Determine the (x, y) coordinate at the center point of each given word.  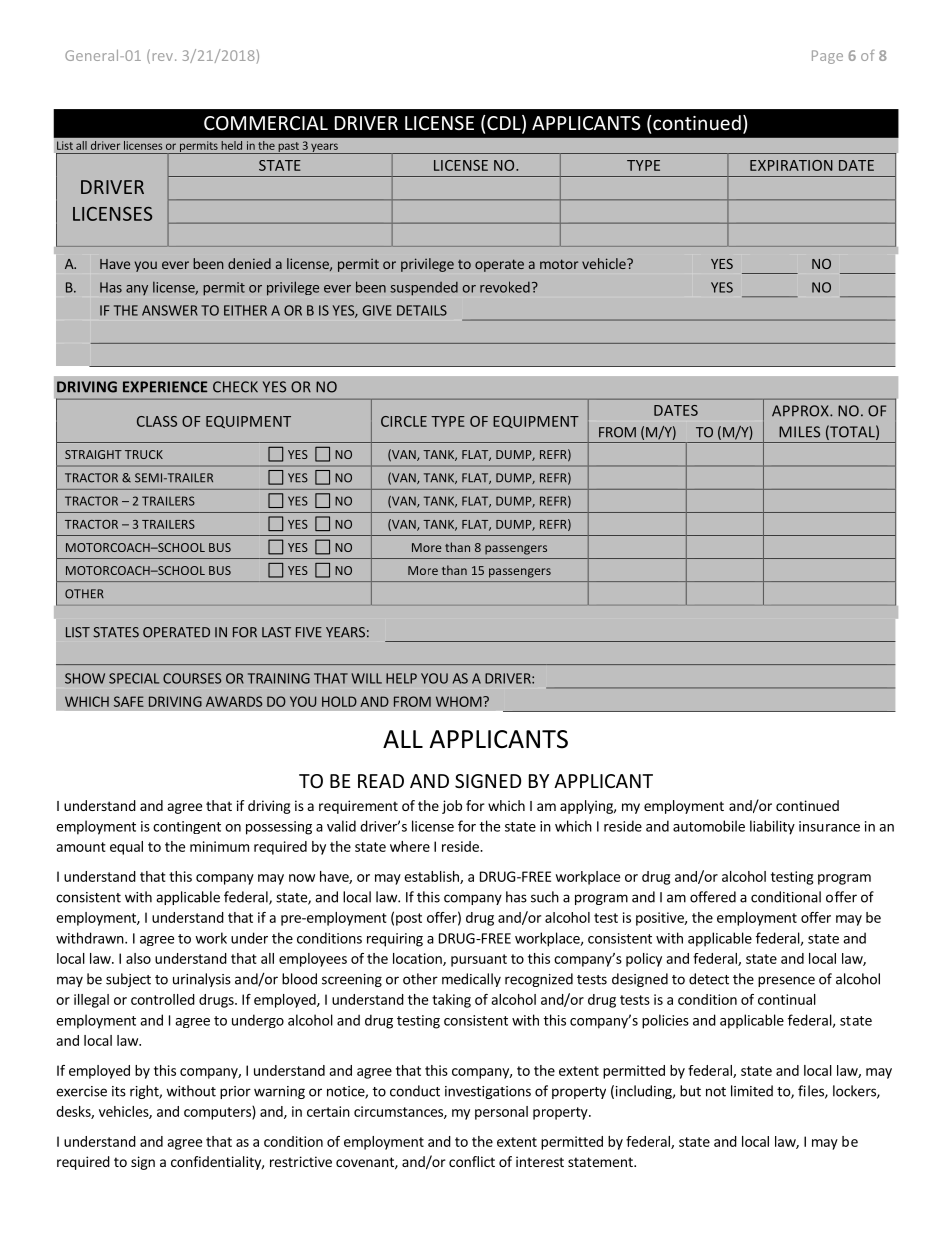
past (288, 148)
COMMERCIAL (266, 123)
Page (827, 57)
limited (752, 1091)
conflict (472, 1161)
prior (235, 1092)
